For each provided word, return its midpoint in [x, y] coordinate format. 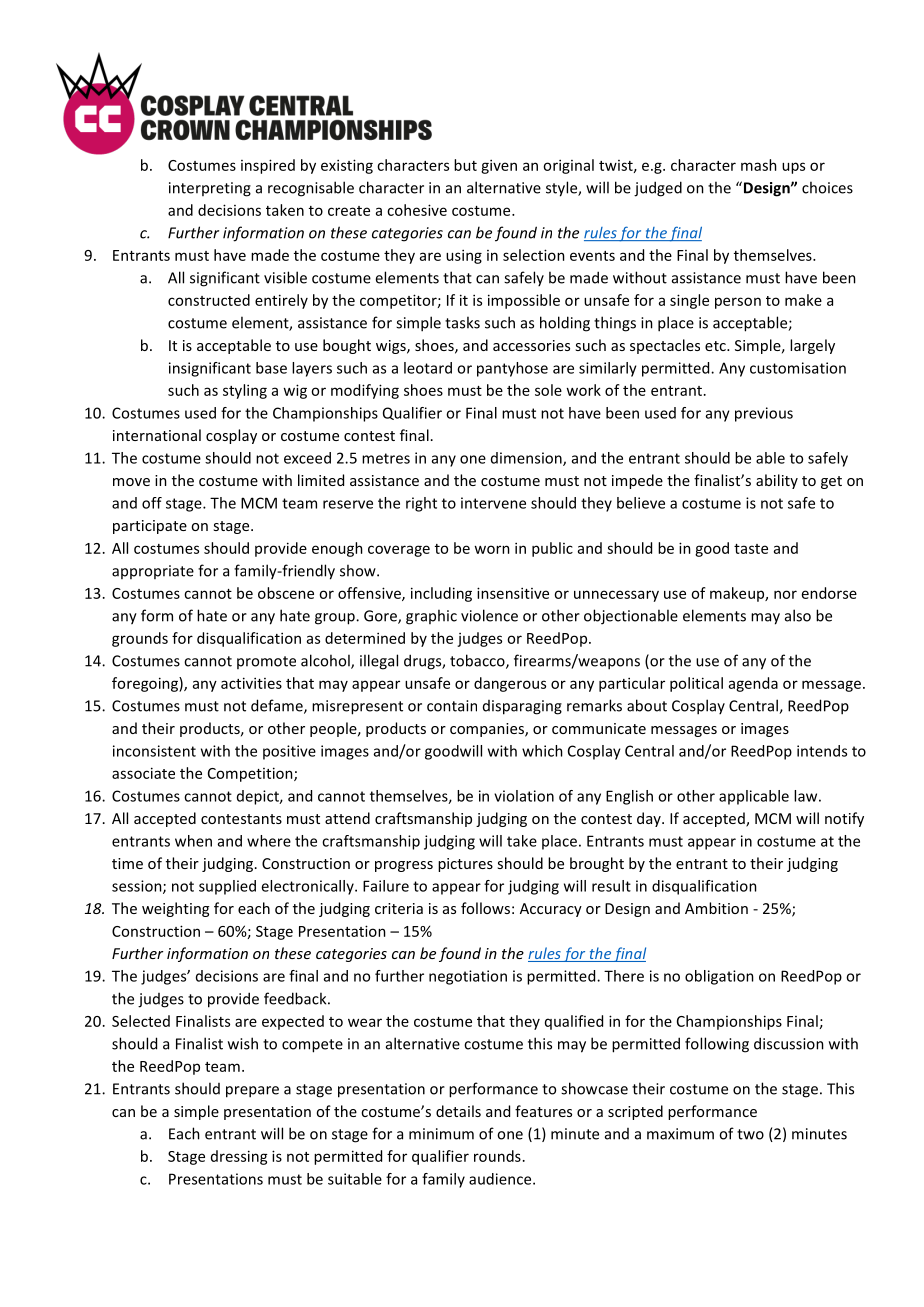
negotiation [468, 977]
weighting [175, 909]
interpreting [210, 189]
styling [245, 391]
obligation [719, 977]
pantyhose [512, 369]
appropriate [153, 572]
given [499, 166]
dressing [239, 1157]
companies [488, 730]
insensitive [513, 593]
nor [785, 594]
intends [822, 751]
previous [764, 414]
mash [759, 165]
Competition [251, 774]
